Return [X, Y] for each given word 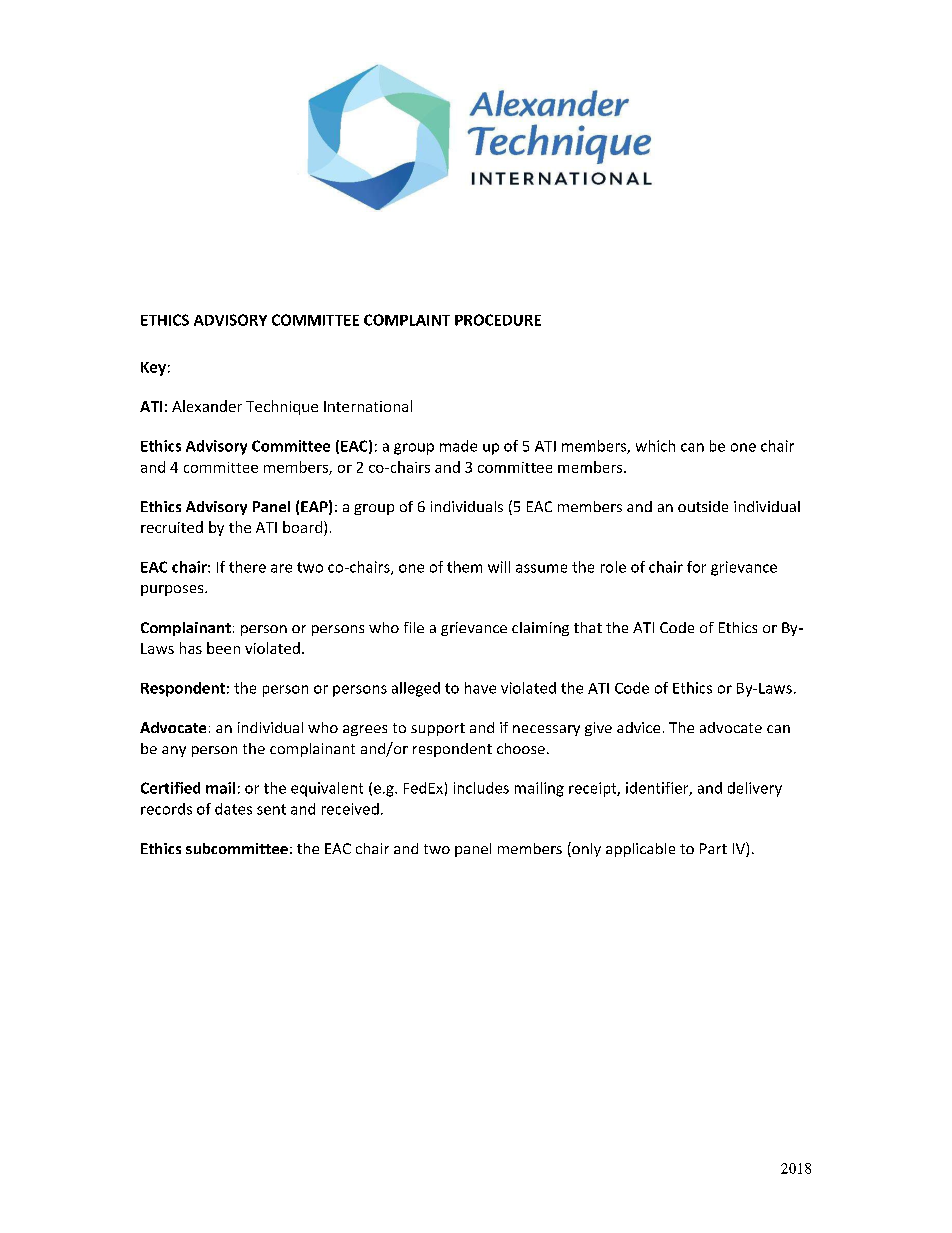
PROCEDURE [498, 320]
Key [153, 369]
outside [703, 506]
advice [638, 727]
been [223, 648]
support [438, 729]
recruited [172, 527]
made [458, 446]
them [464, 567]
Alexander [207, 406]
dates [233, 809]
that [588, 627]
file [414, 627]
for [696, 567]
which [655, 446]
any [174, 751]
